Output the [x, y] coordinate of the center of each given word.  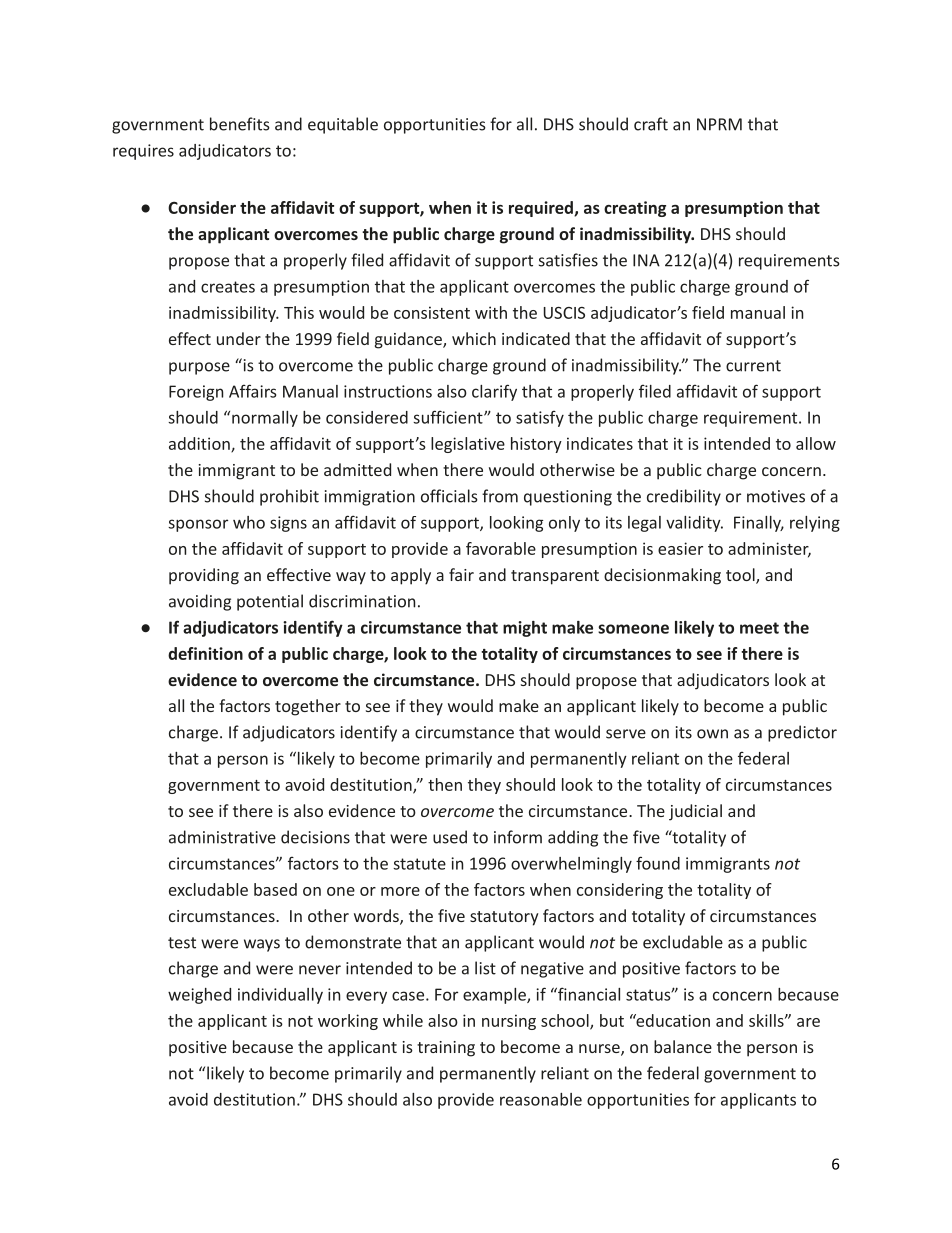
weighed [199, 996]
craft [651, 124]
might [525, 629]
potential [270, 602]
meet [759, 628]
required [542, 209]
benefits [240, 124]
